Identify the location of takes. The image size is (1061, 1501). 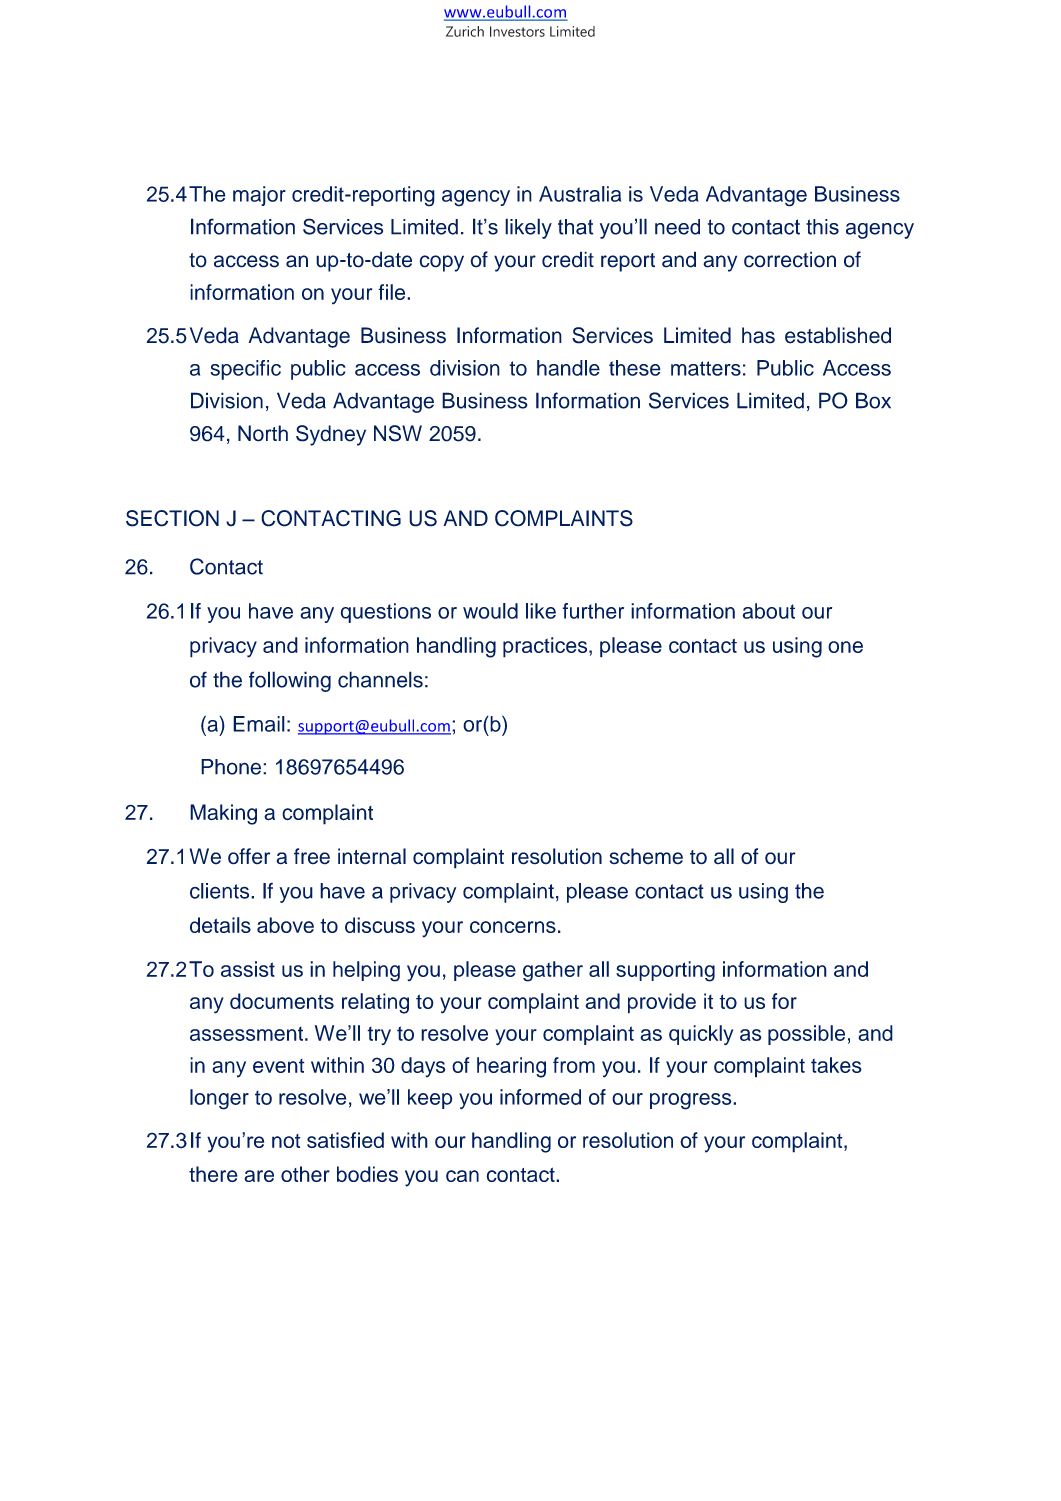
(836, 1065).
